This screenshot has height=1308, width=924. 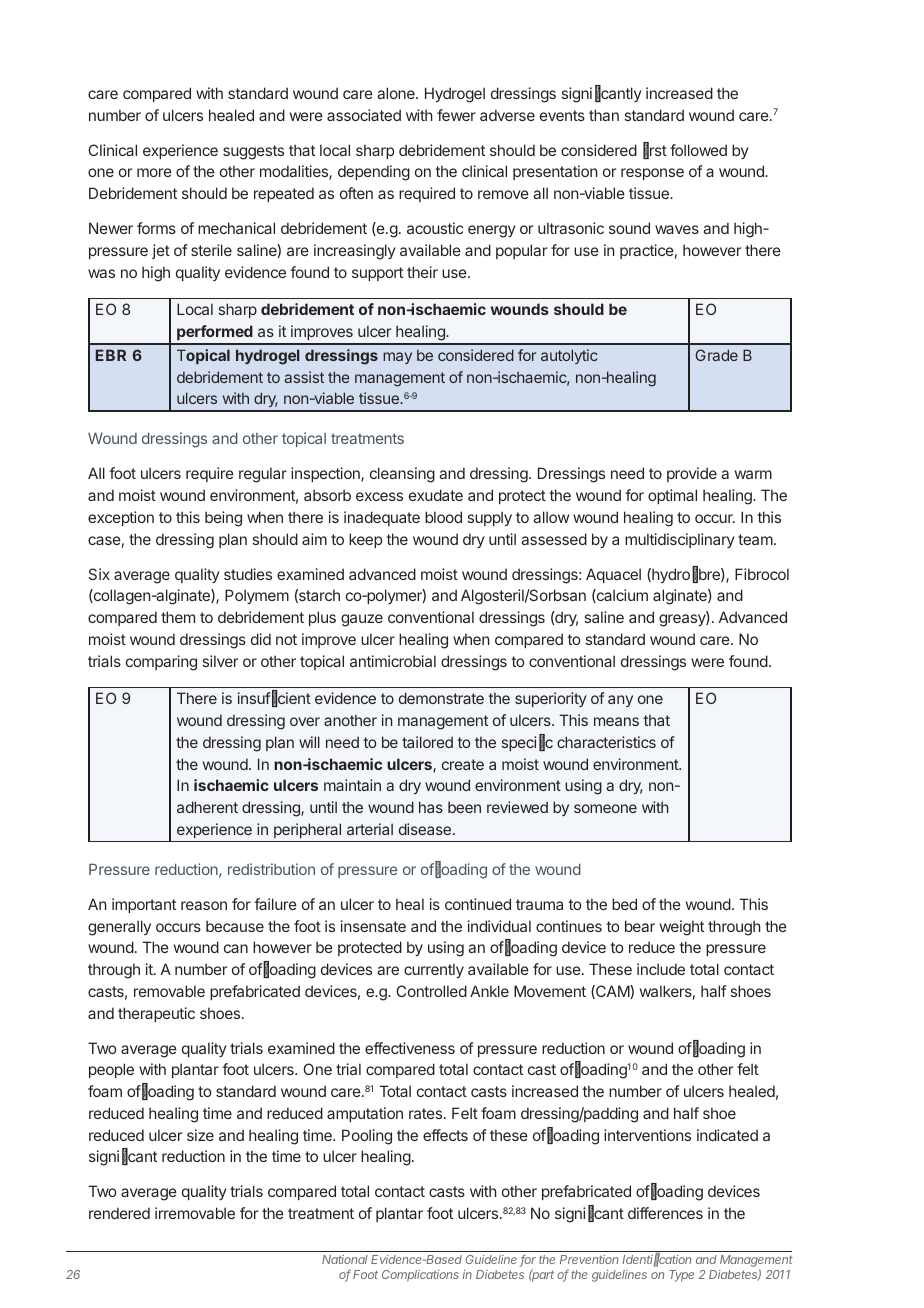 What do you see at coordinates (431, 807) in the screenshot?
I see `has` at bounding box center [431, 807].
